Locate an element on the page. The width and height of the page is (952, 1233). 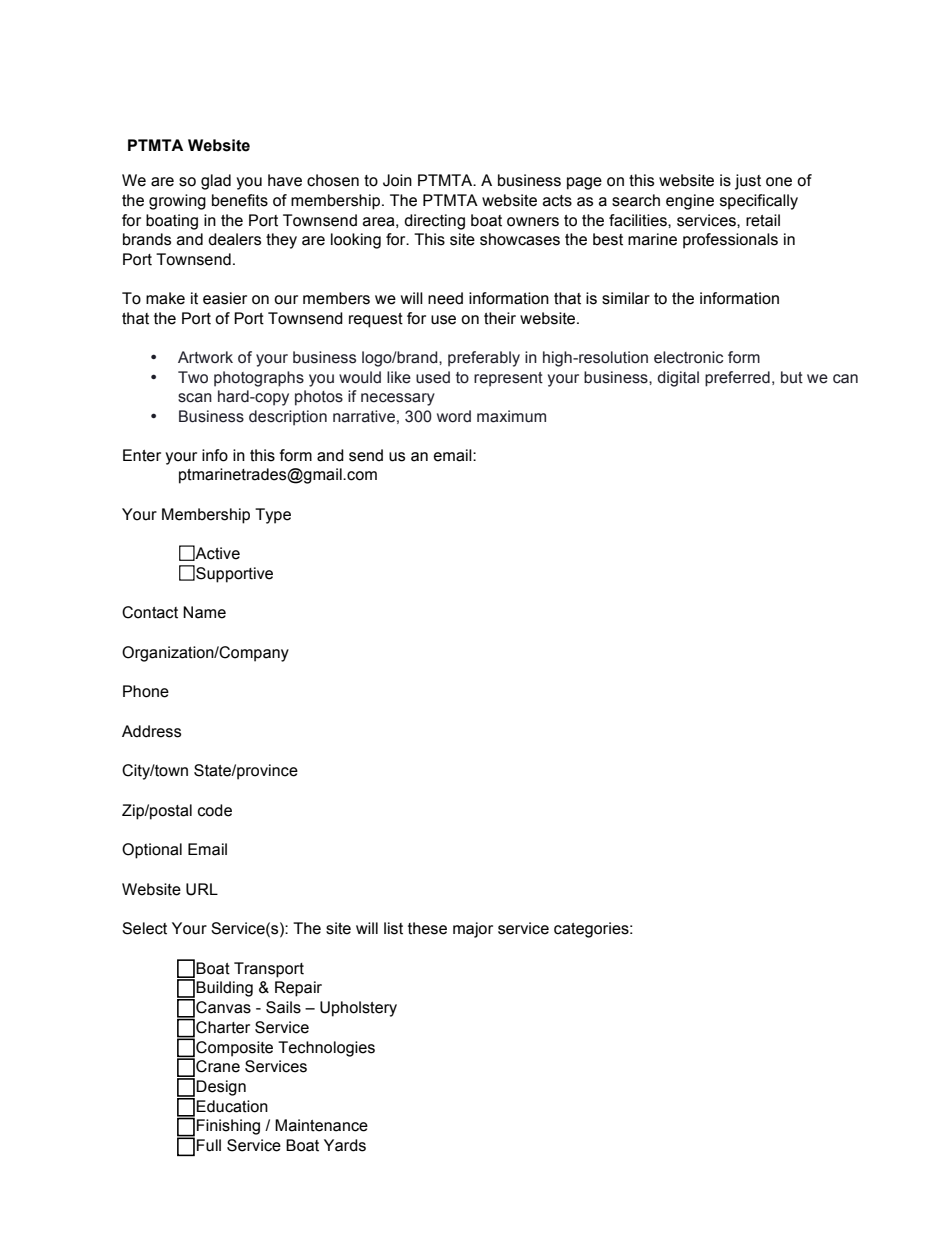
Finishing is located at coordinates (228, 1127).
